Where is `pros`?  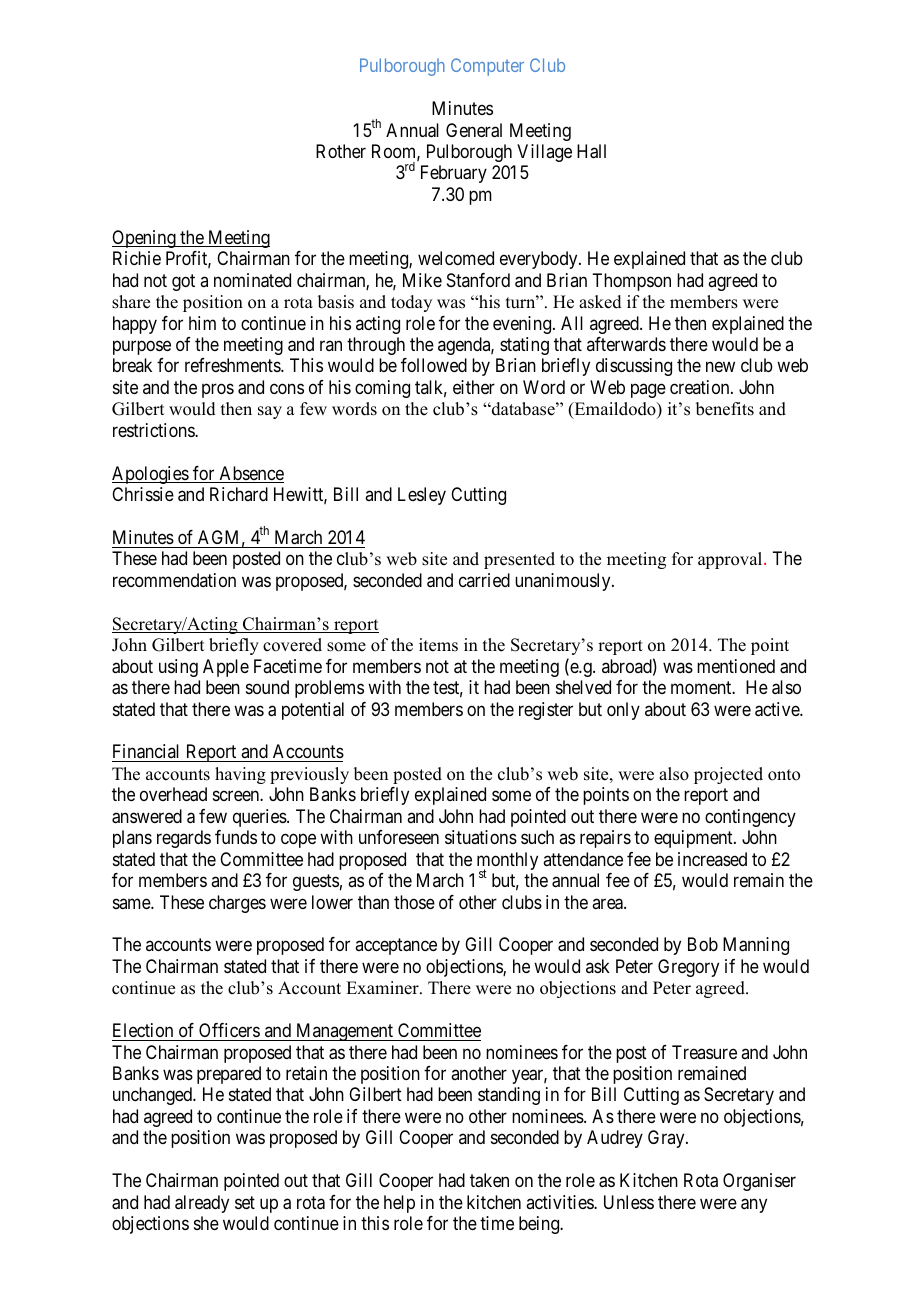 pros is located at coordinates (218, 390).
